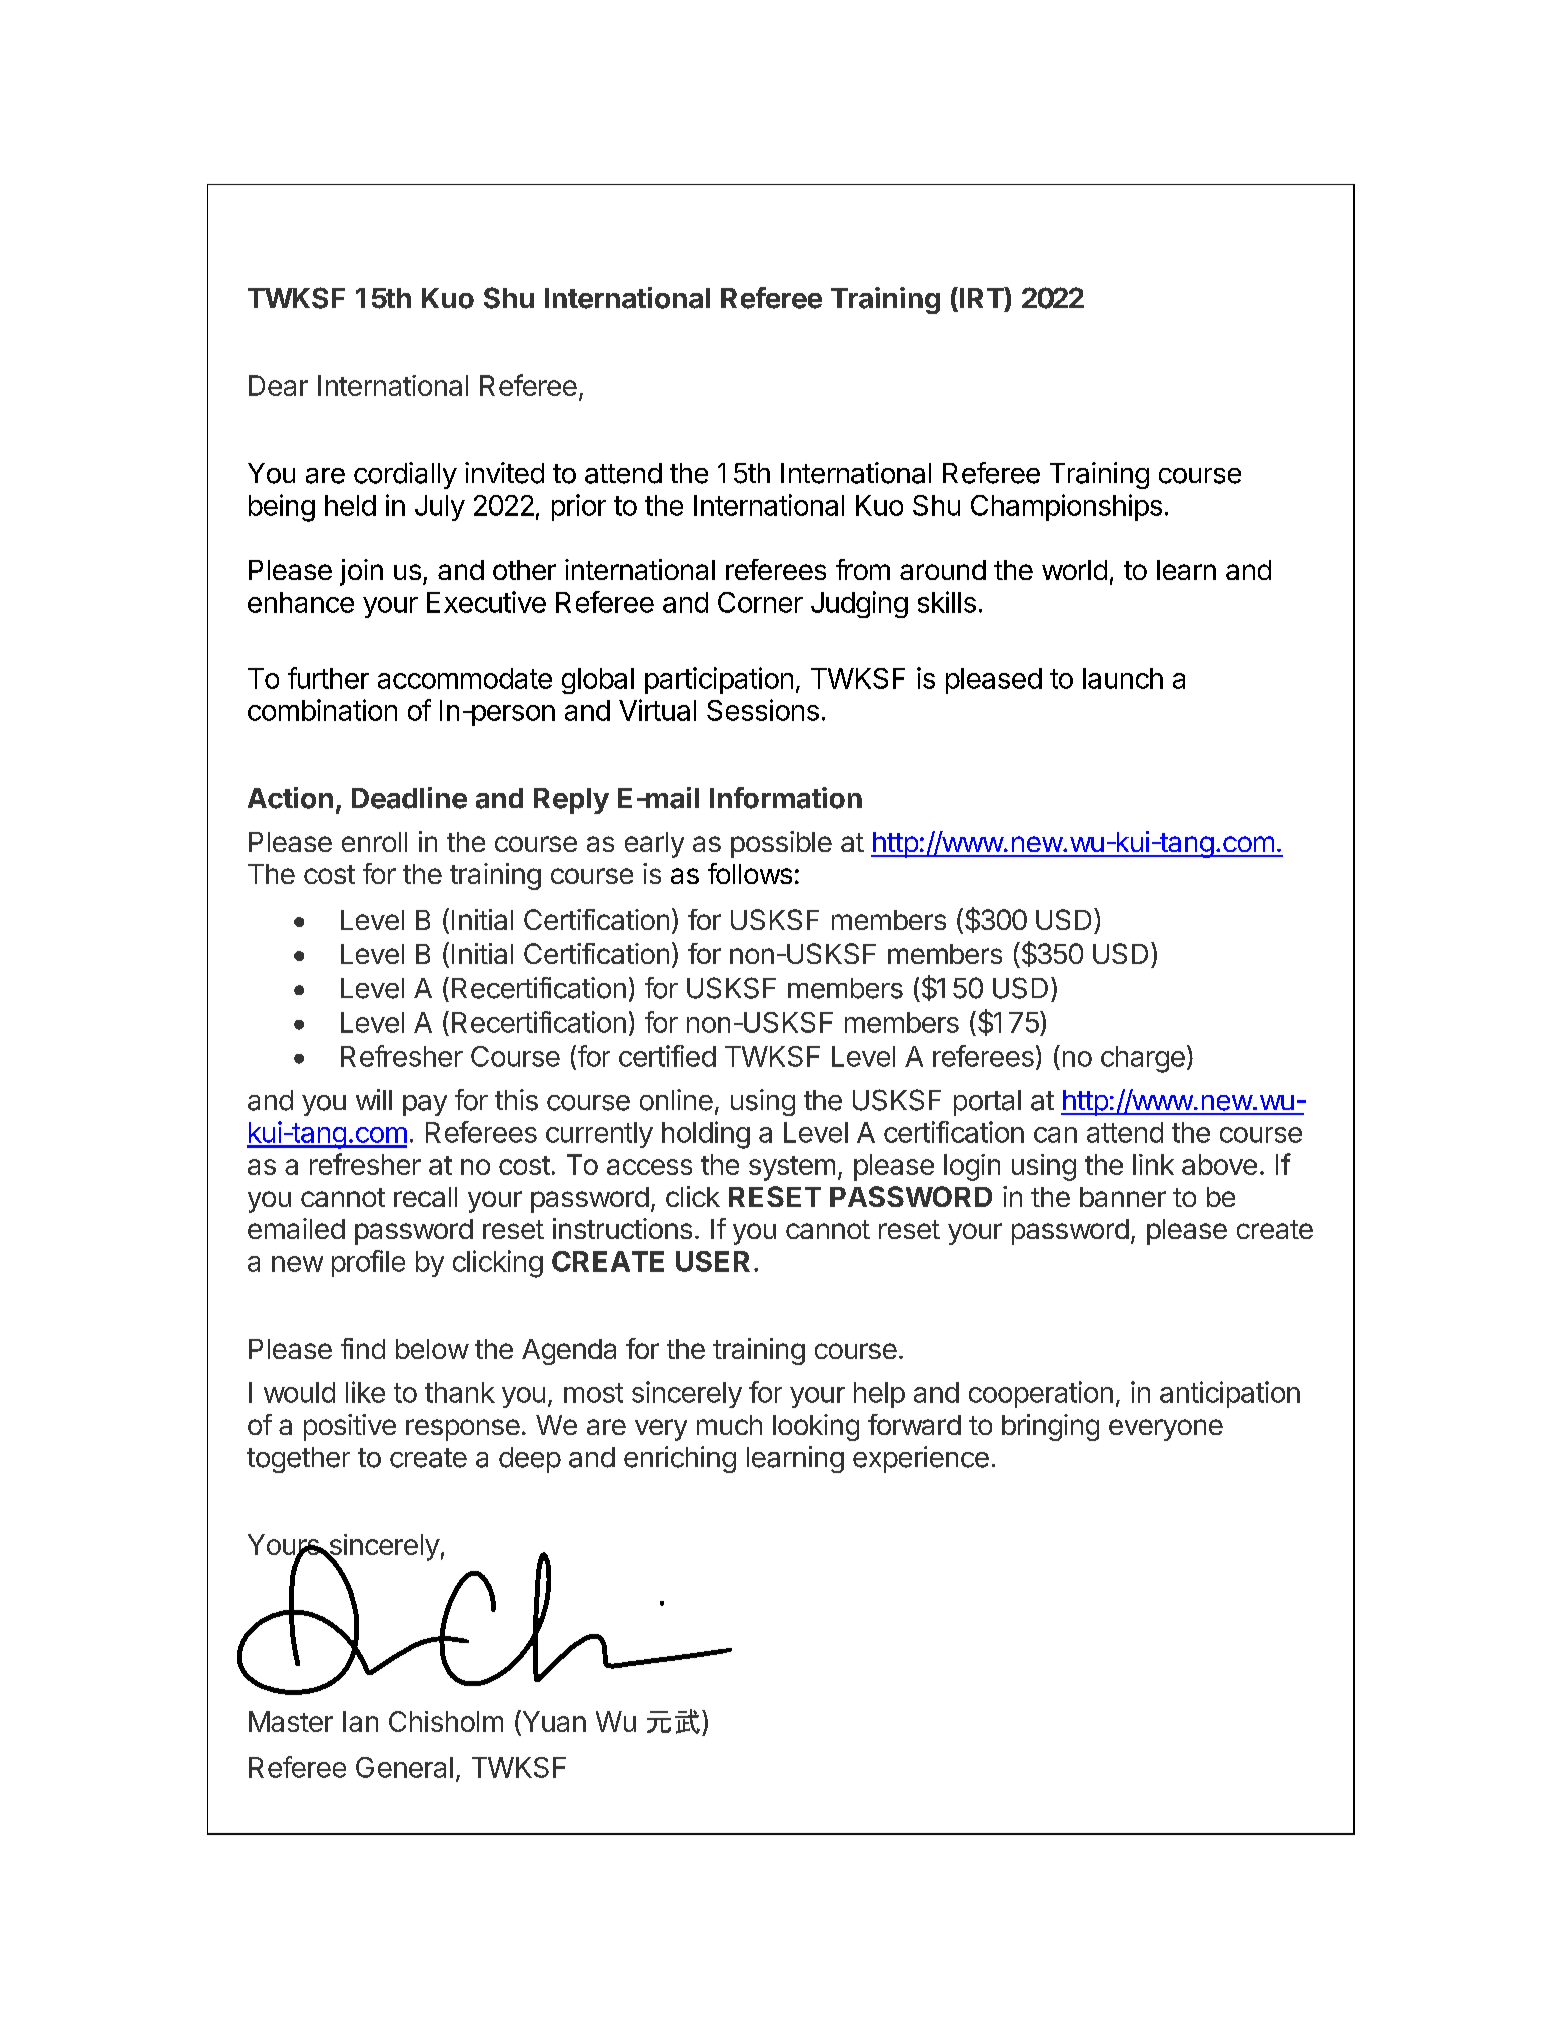  Describe the element at coordinates (360, 1721) in the document. I see `Ian` at that location.
